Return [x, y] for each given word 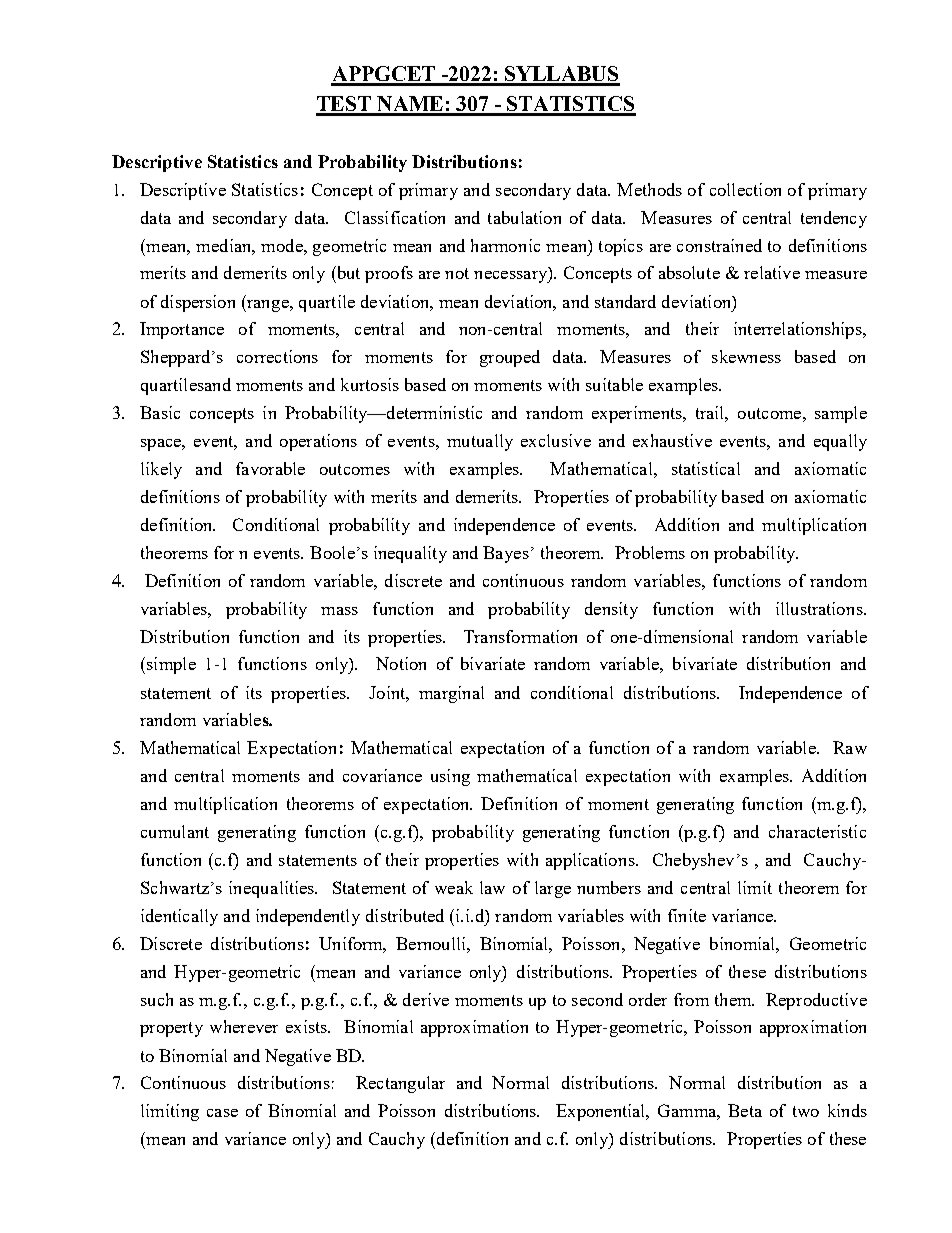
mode [283, 245]
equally [840, 442]
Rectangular [400, 1084]
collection [745, 189]
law [492, 887]
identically [179, 917]
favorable [270, 468]
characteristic [817, 831]
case [222, 1113]
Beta [745, 1110]
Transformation [520, 636]
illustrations [820, 608]
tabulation [524, 217]
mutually [480, 442]
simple [171, 665]
